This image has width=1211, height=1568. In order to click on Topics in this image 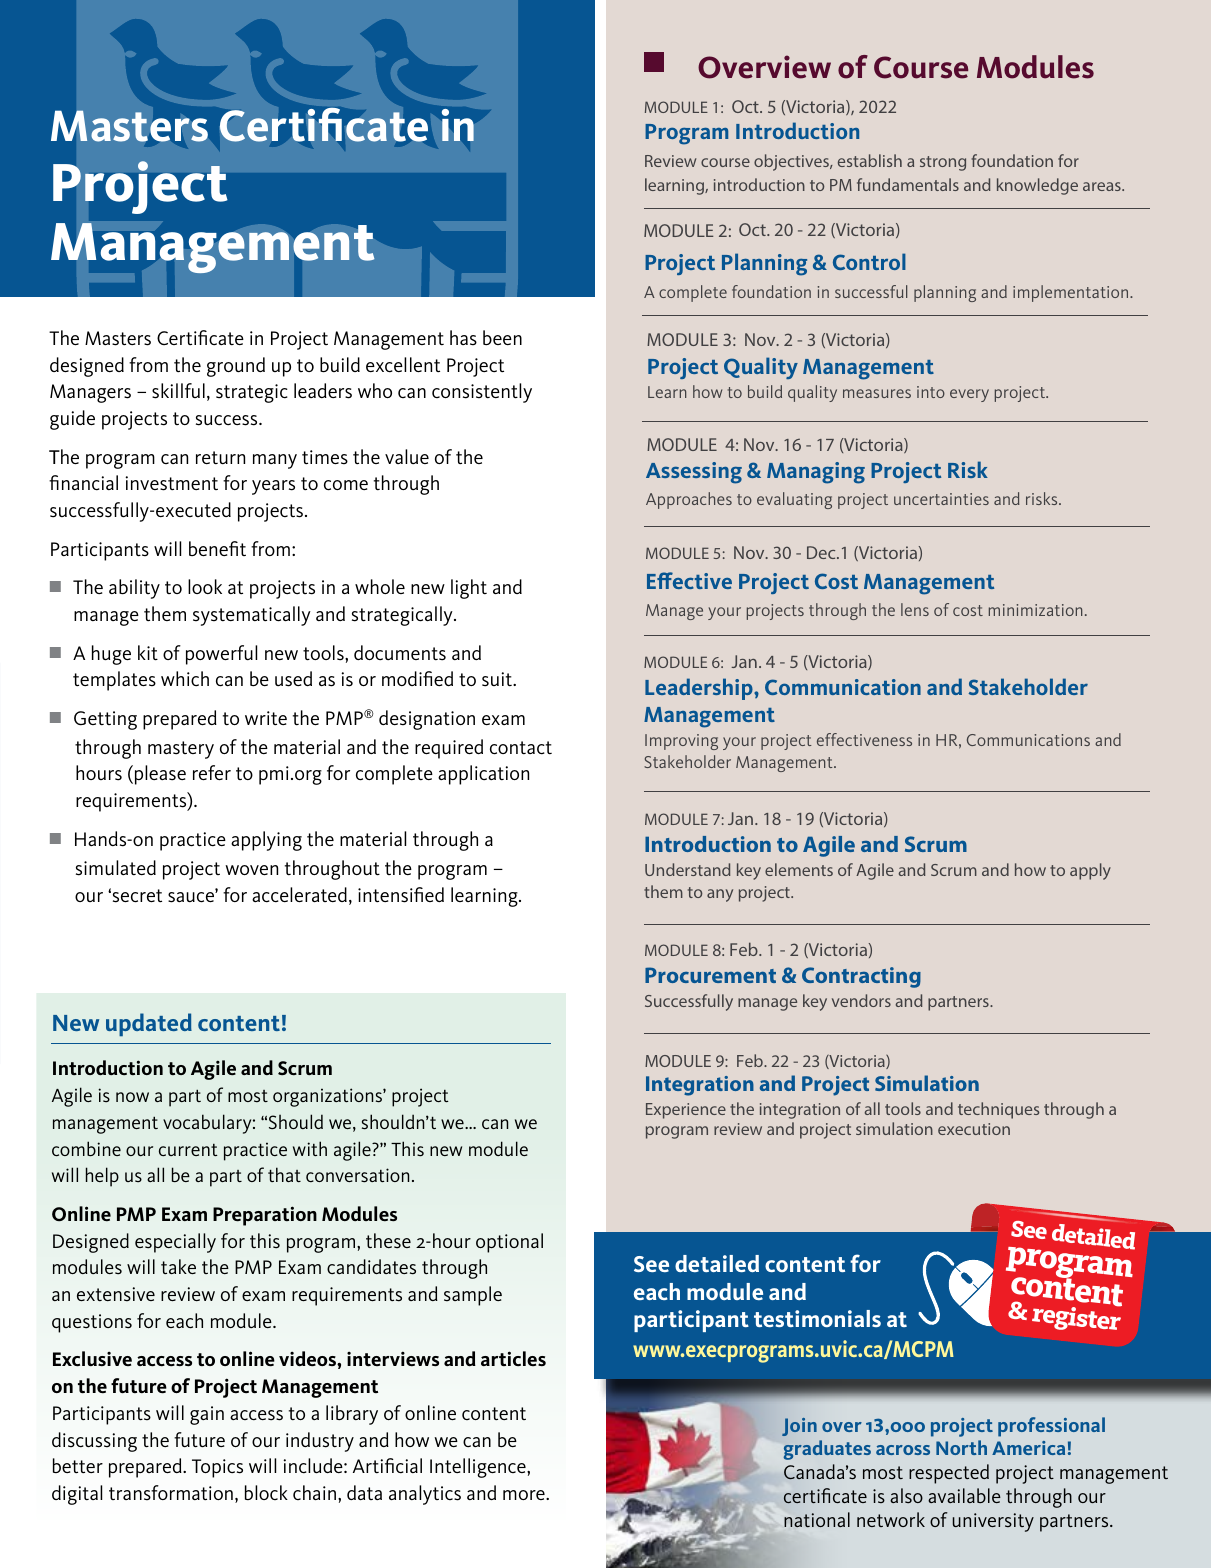, I will do `click(217, 1468)`.
